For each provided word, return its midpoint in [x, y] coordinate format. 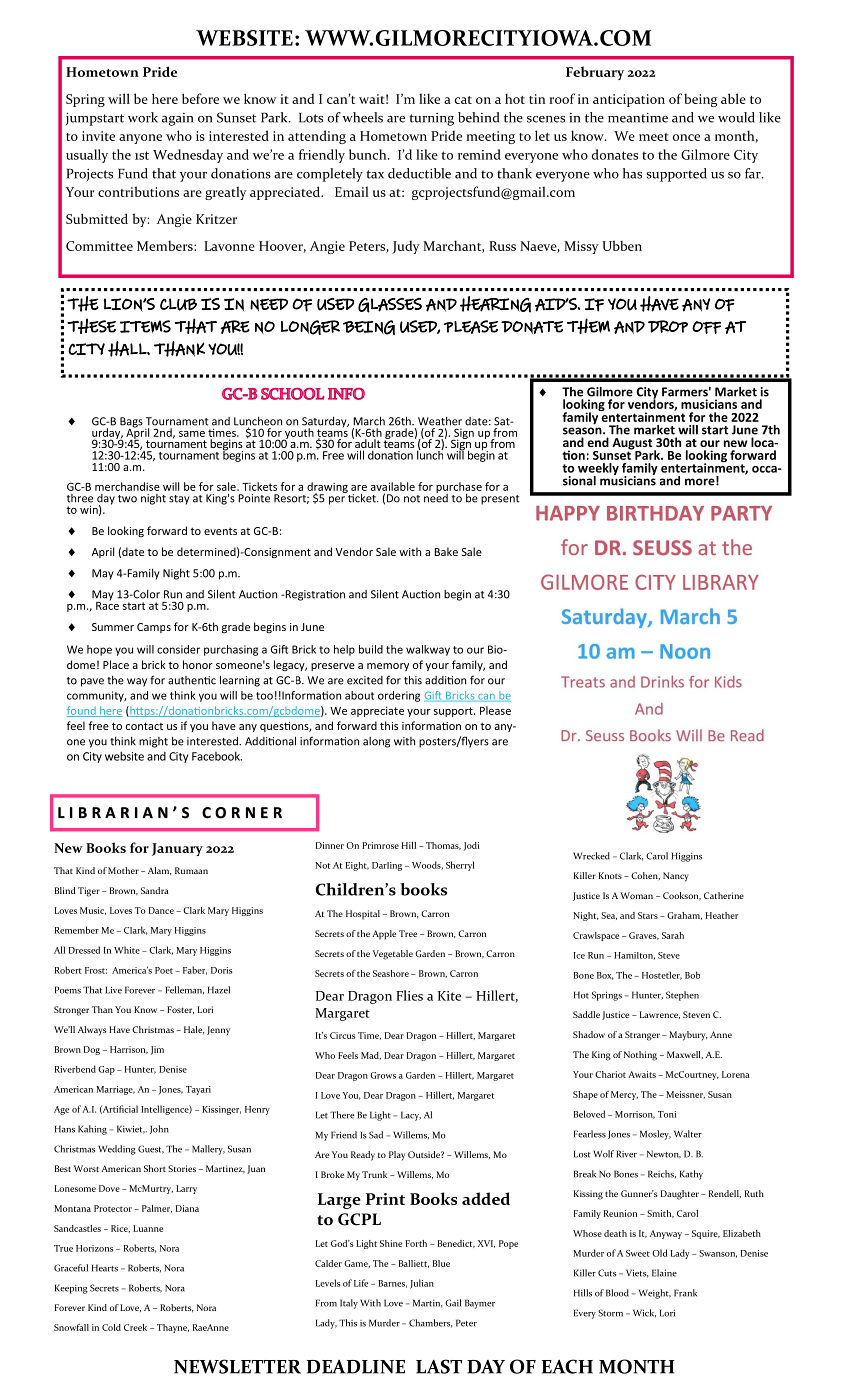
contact [144, 726]
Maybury [688, 1036]
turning [431, 119]
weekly [598, 470]
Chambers [430, 1323]
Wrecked [591, 856]
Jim [157, 1050]
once [686, 137]
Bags [131, 423]
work [143, 117]
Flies [409, 995]
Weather [440, 421]
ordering [399, 696]
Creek [135, 1327]
